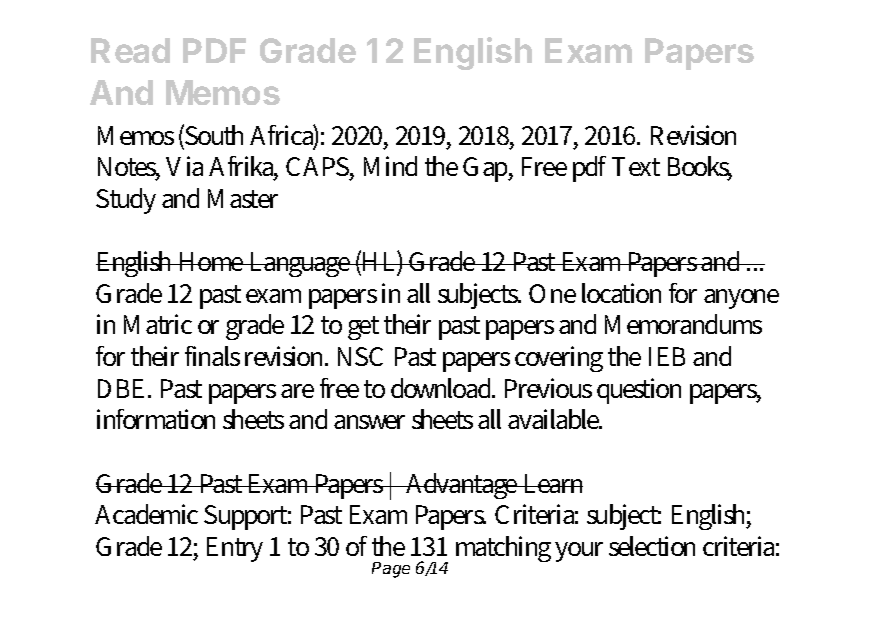 Image resolution: width=885 pixels, height=628 pixels. I want to click on finals, so click(212, 356).
